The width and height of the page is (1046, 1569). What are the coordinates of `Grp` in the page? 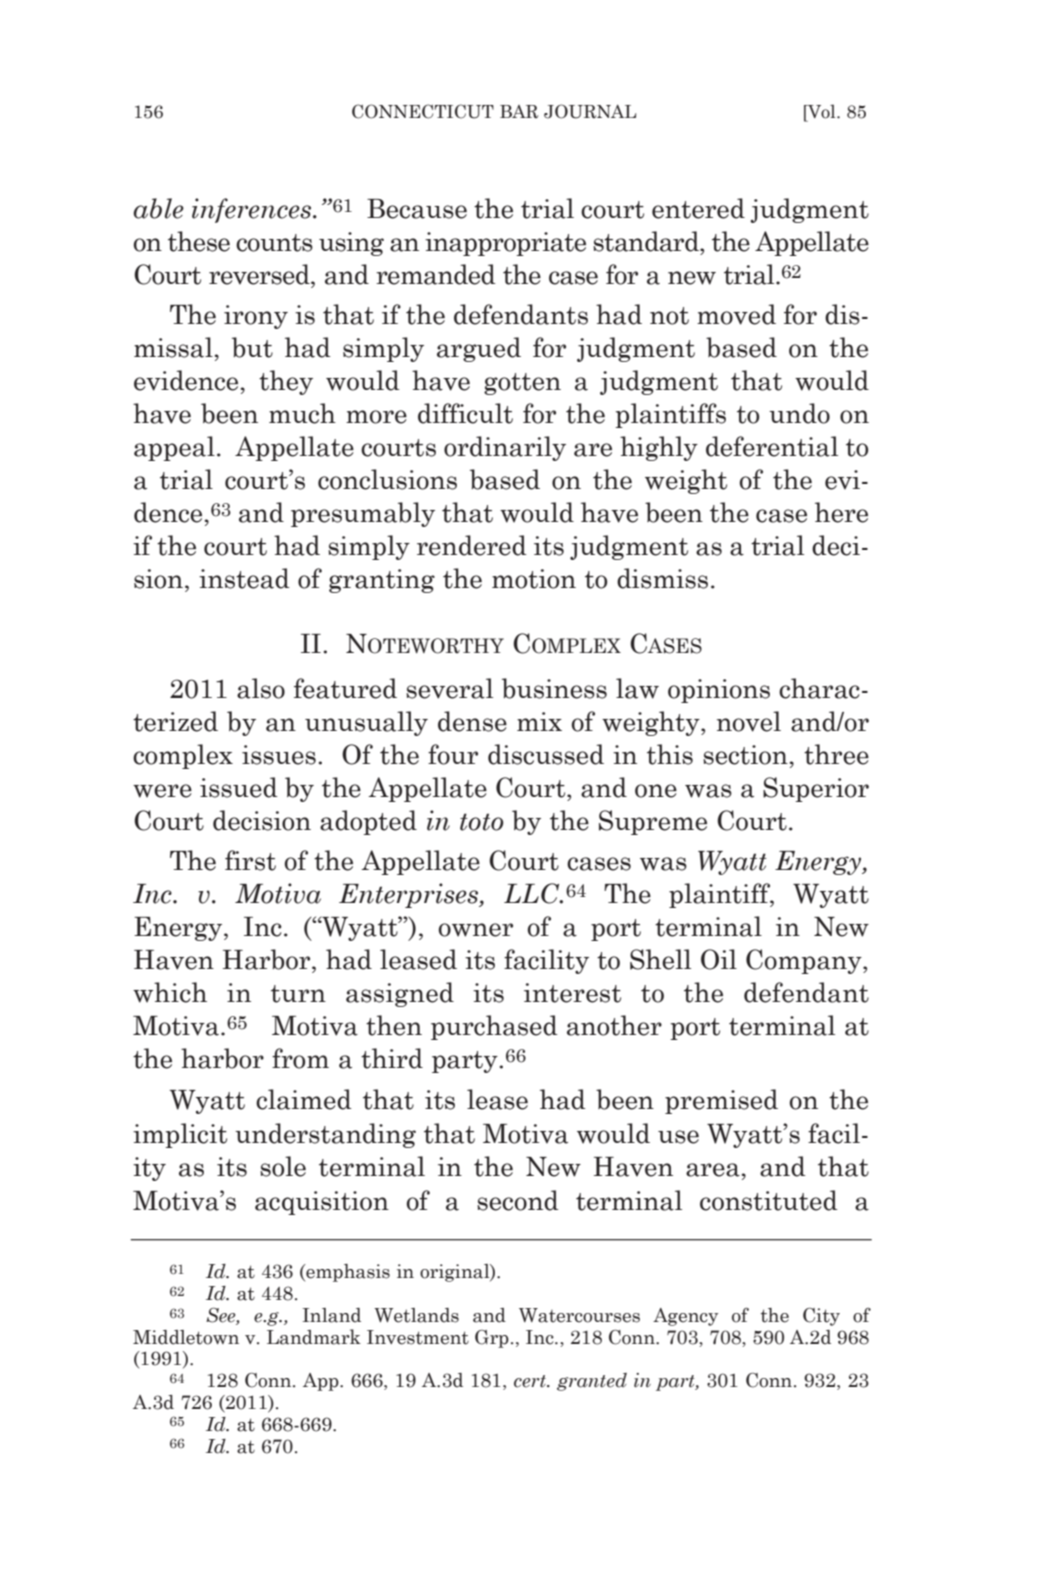 It's located at (492, 1339).
